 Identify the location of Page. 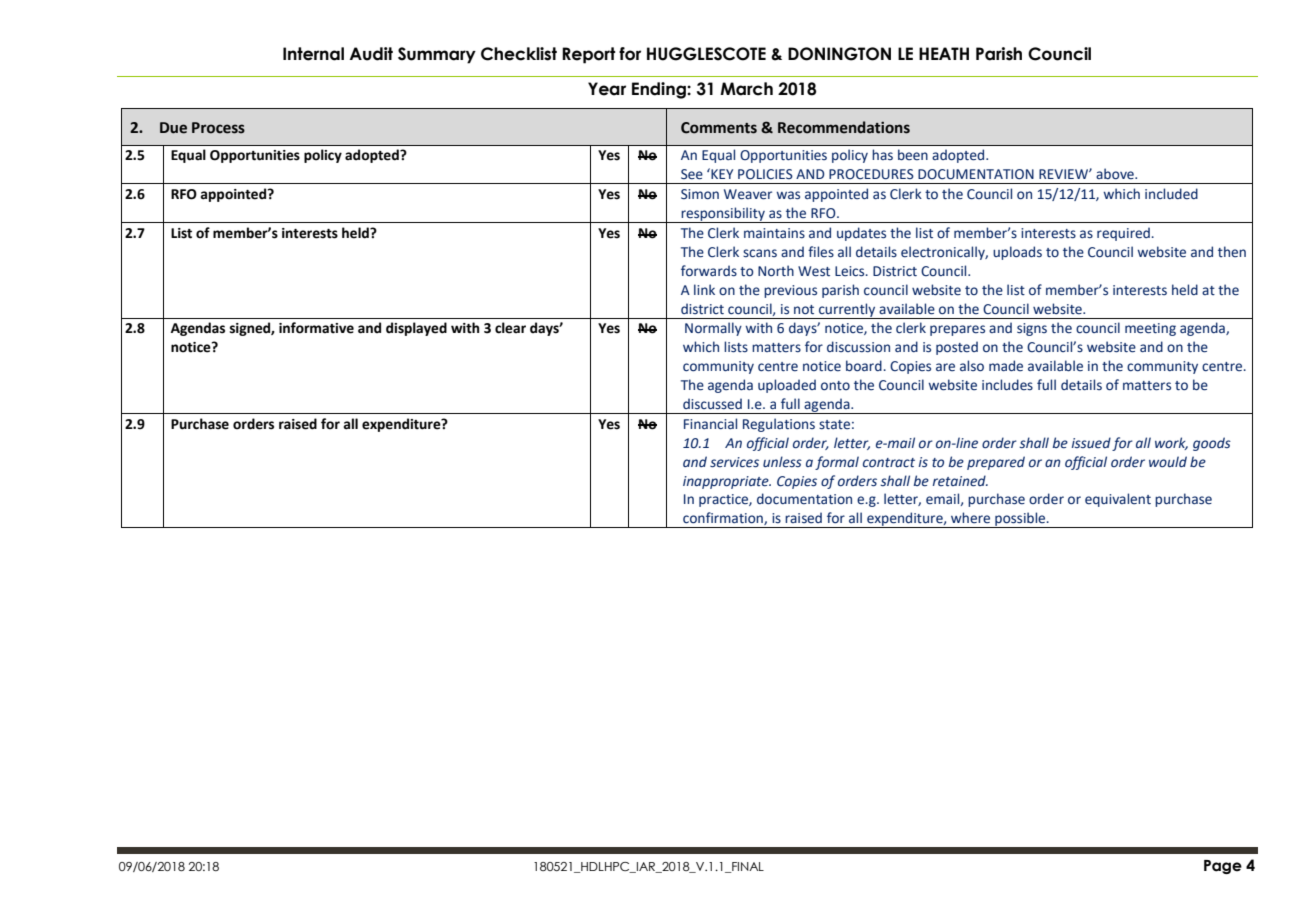
(1223, 867).
